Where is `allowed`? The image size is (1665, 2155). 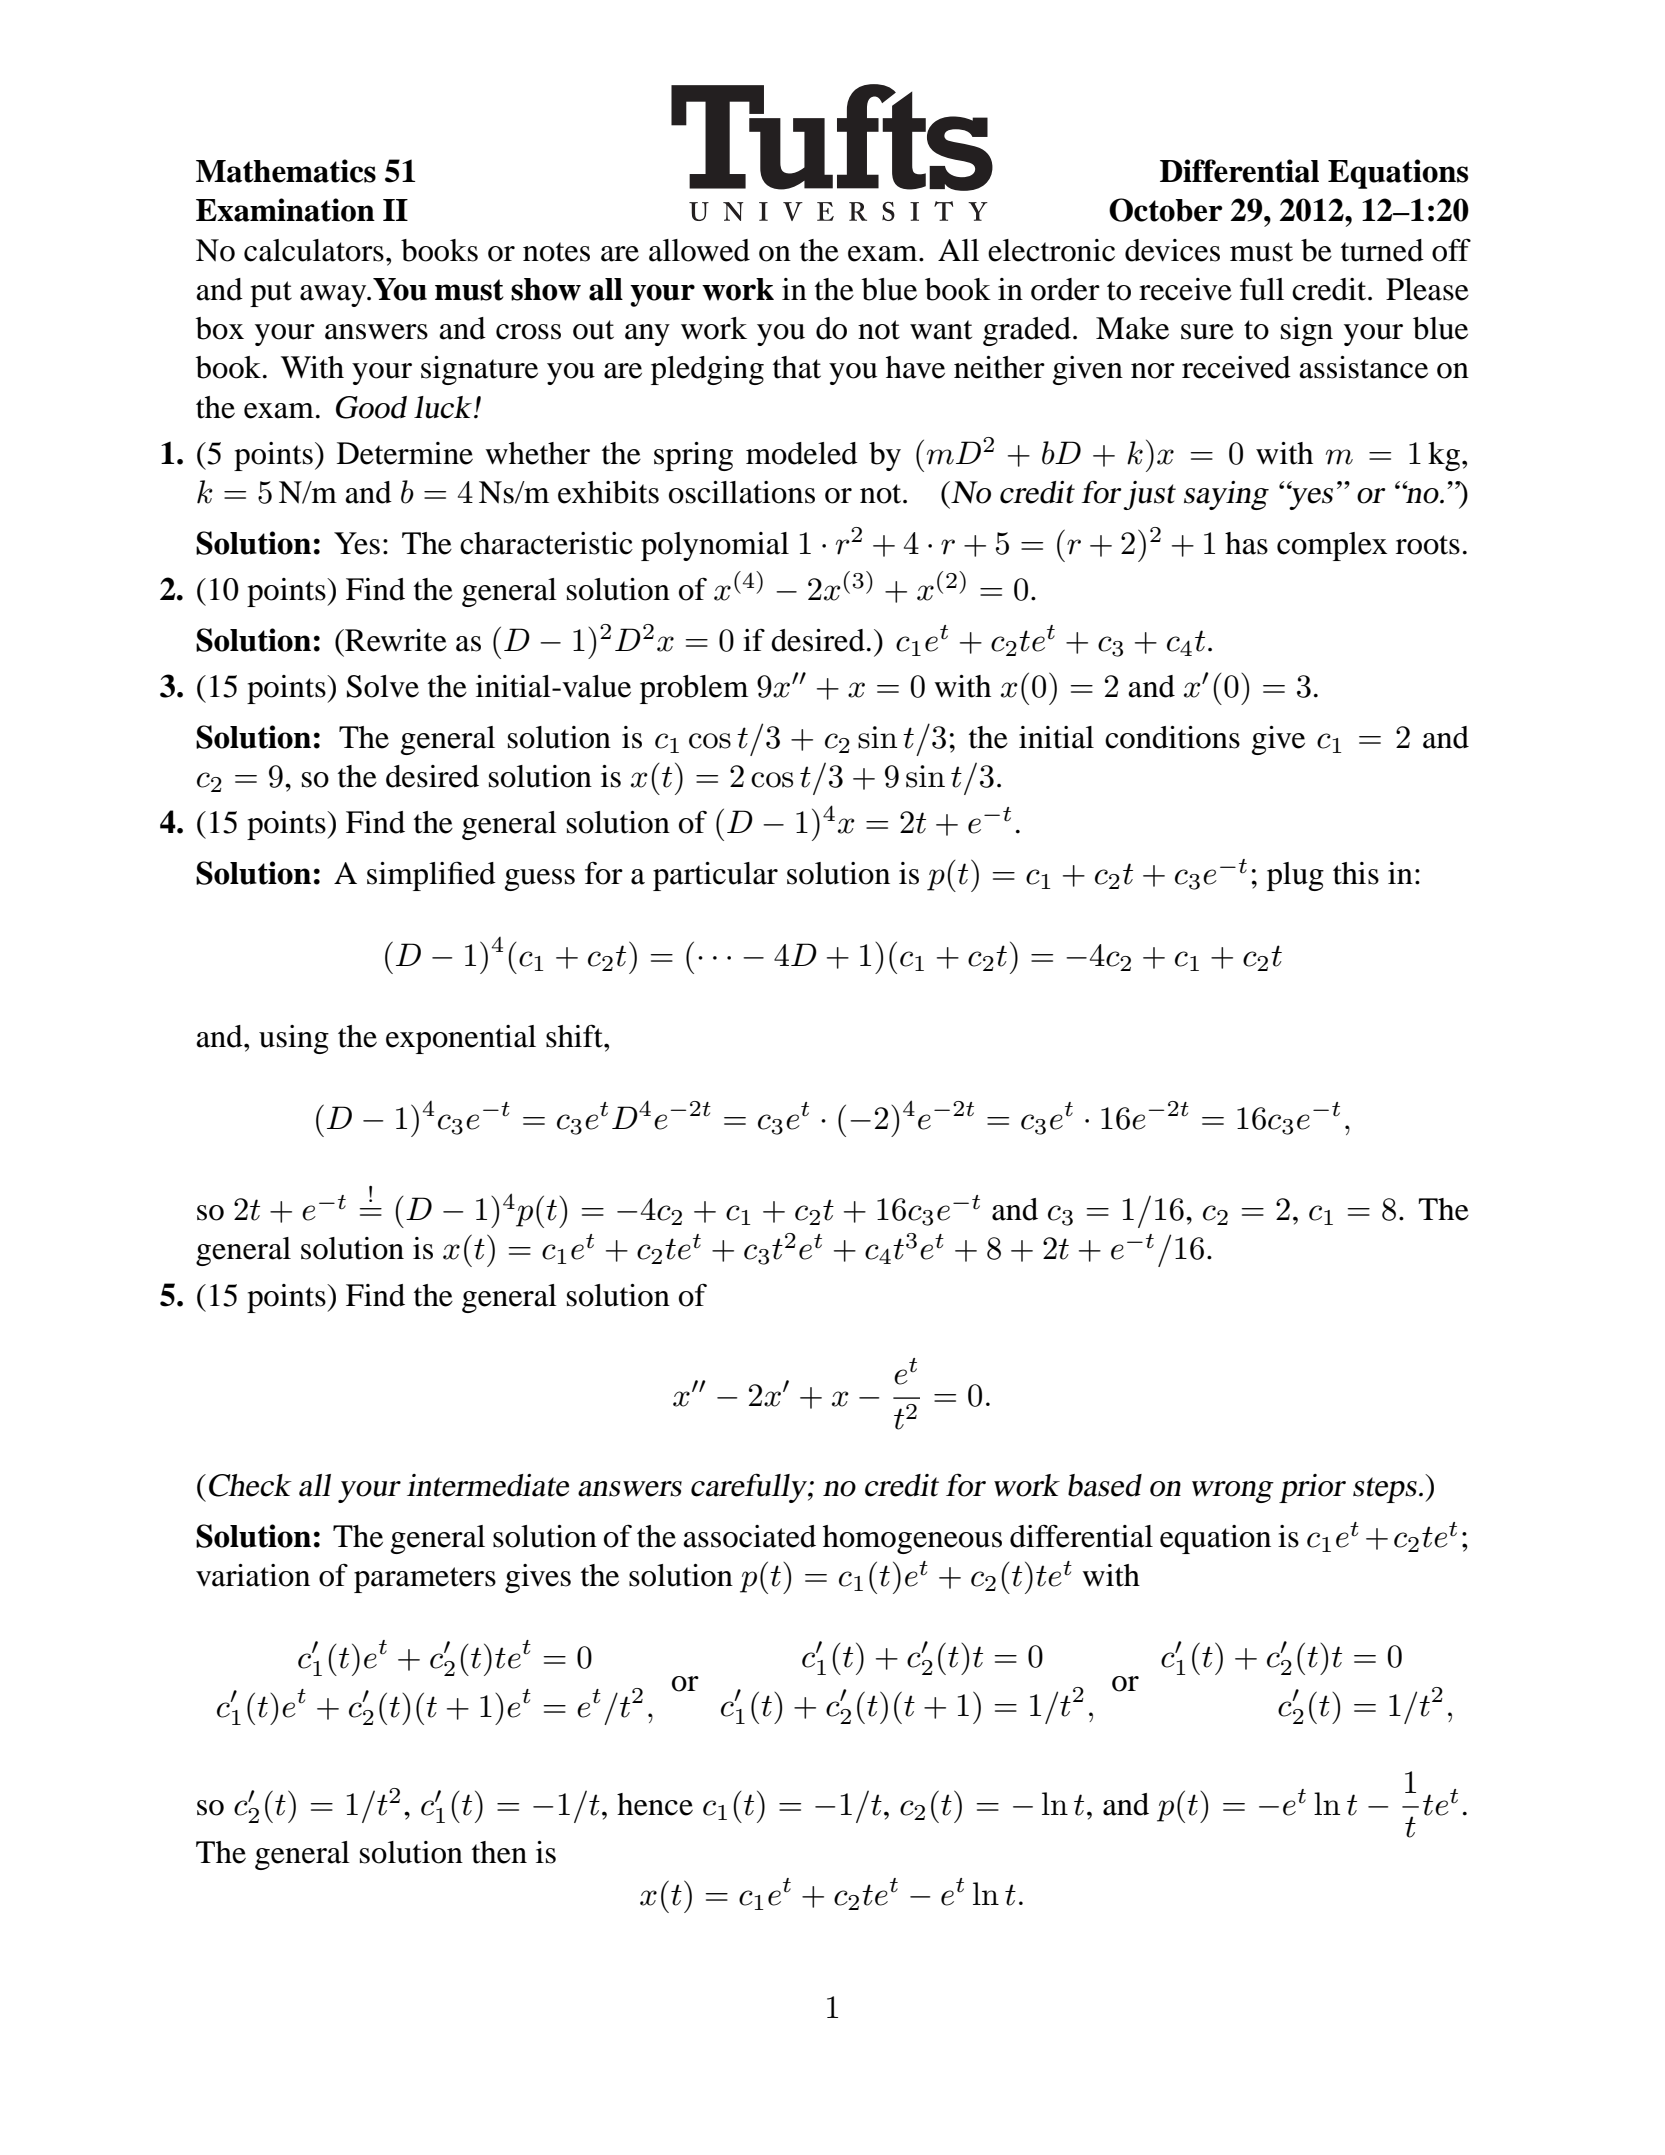 allowed is located at coordinates (699, 250).
